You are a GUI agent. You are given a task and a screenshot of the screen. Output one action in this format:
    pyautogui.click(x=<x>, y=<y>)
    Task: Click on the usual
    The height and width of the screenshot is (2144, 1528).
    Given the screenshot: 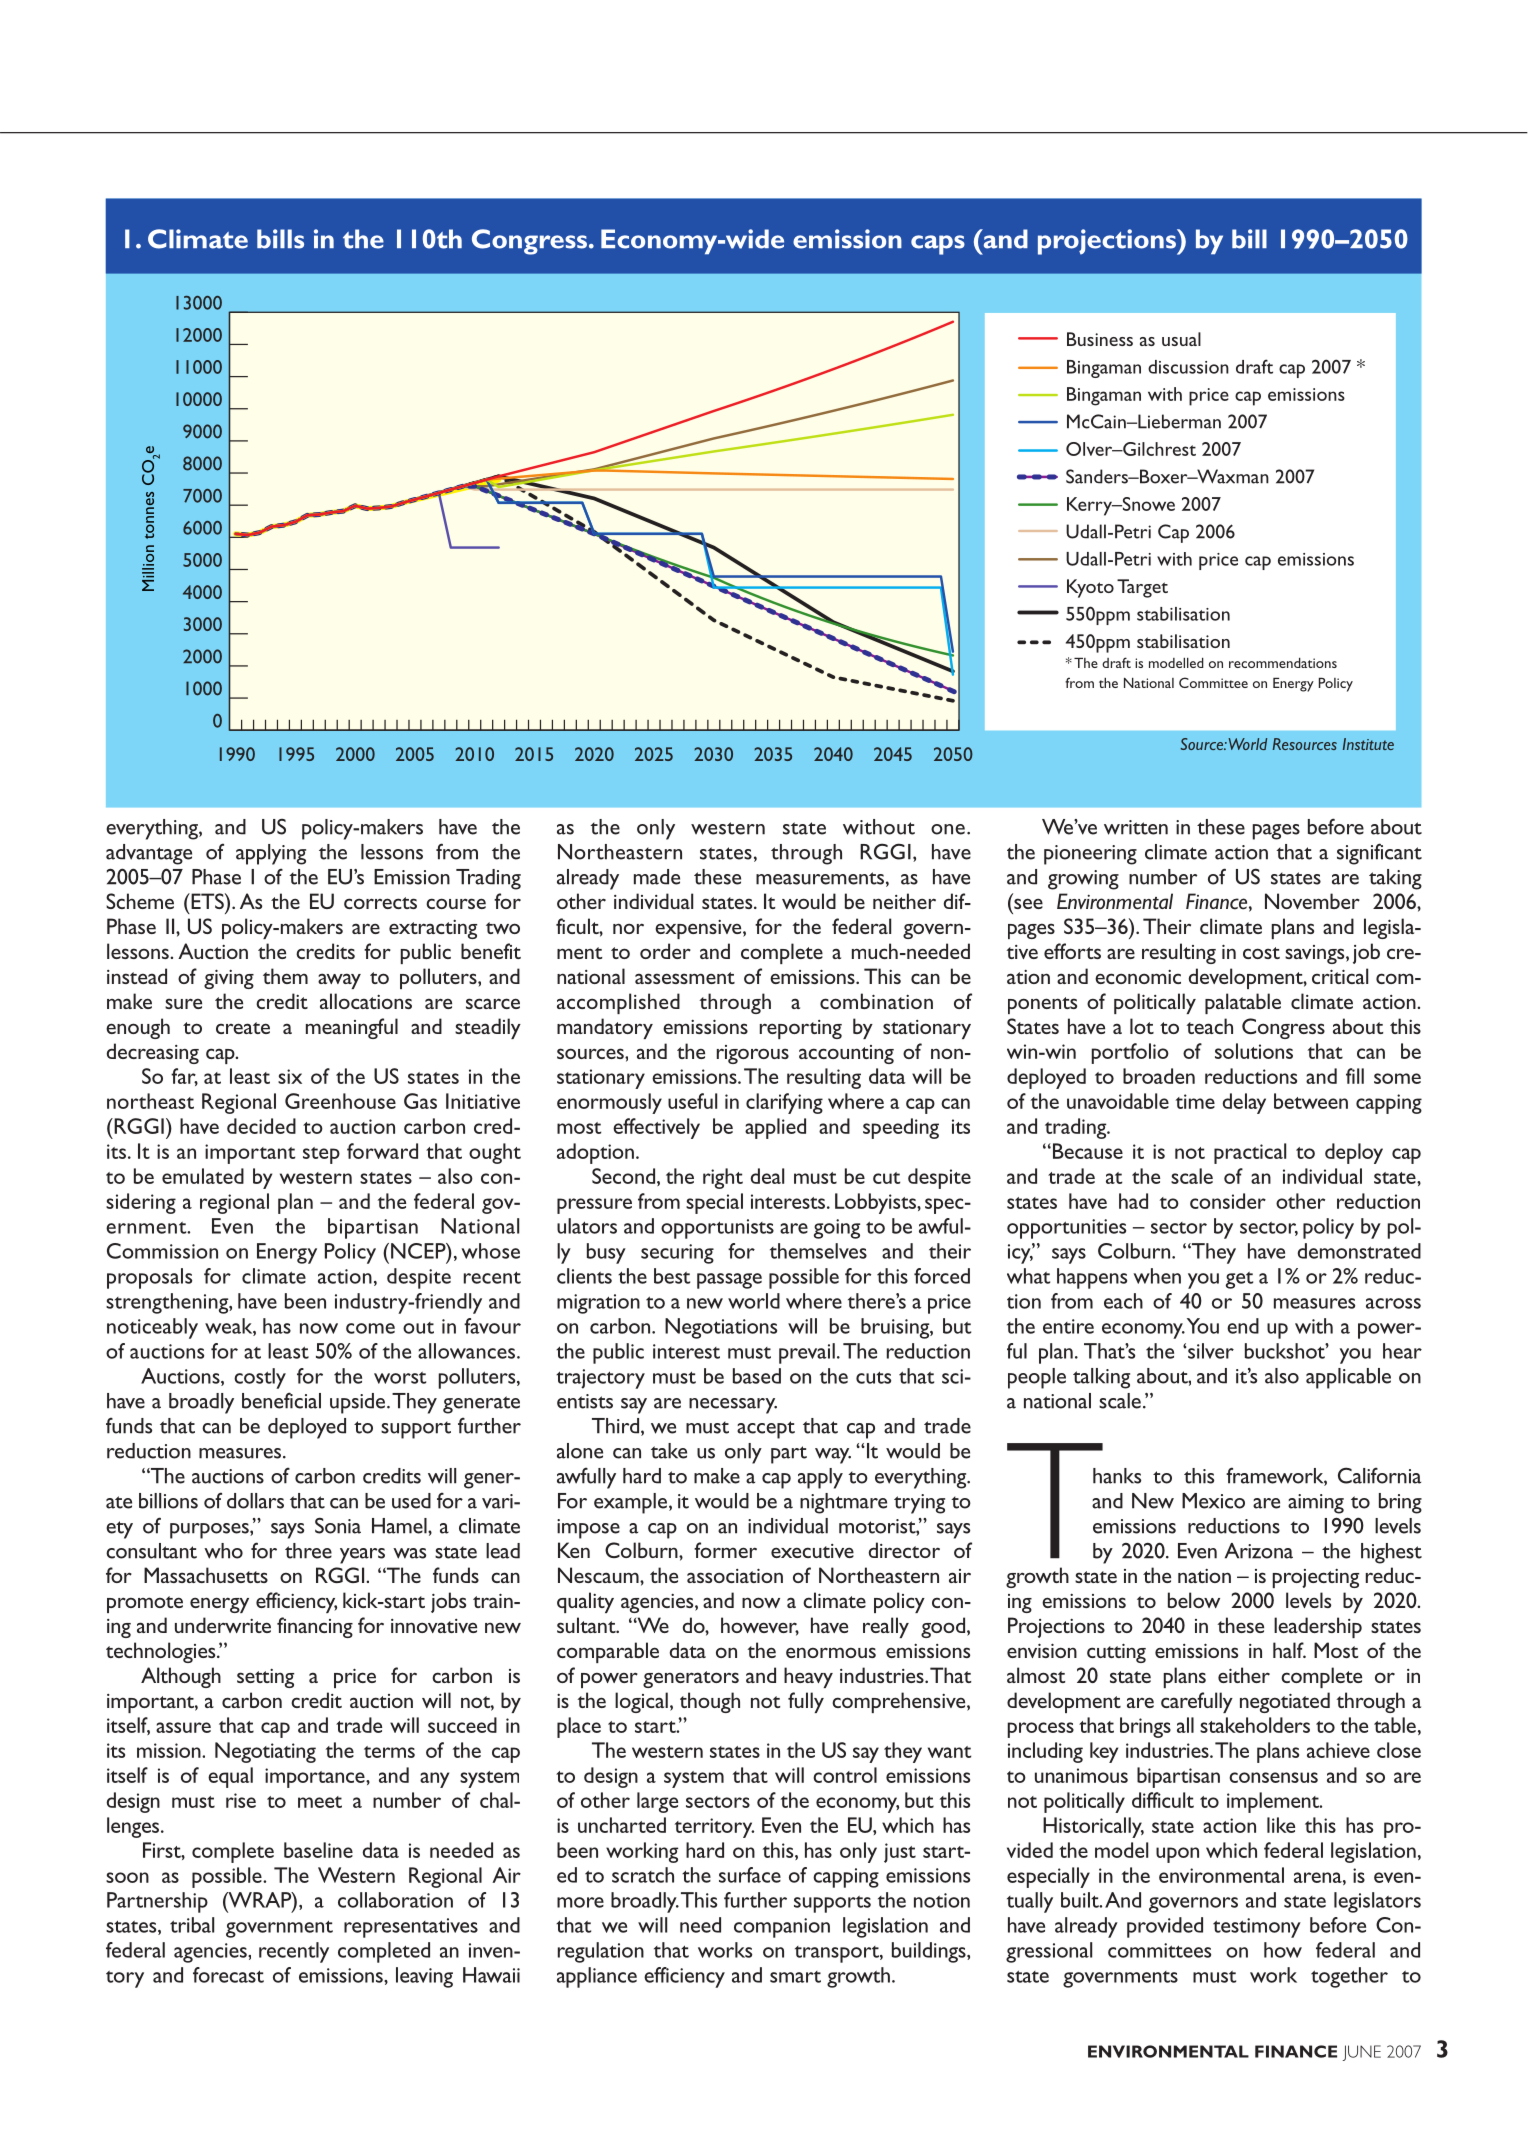 What is the action you would take?
    pyautogui.click(x=1181, y=339)
